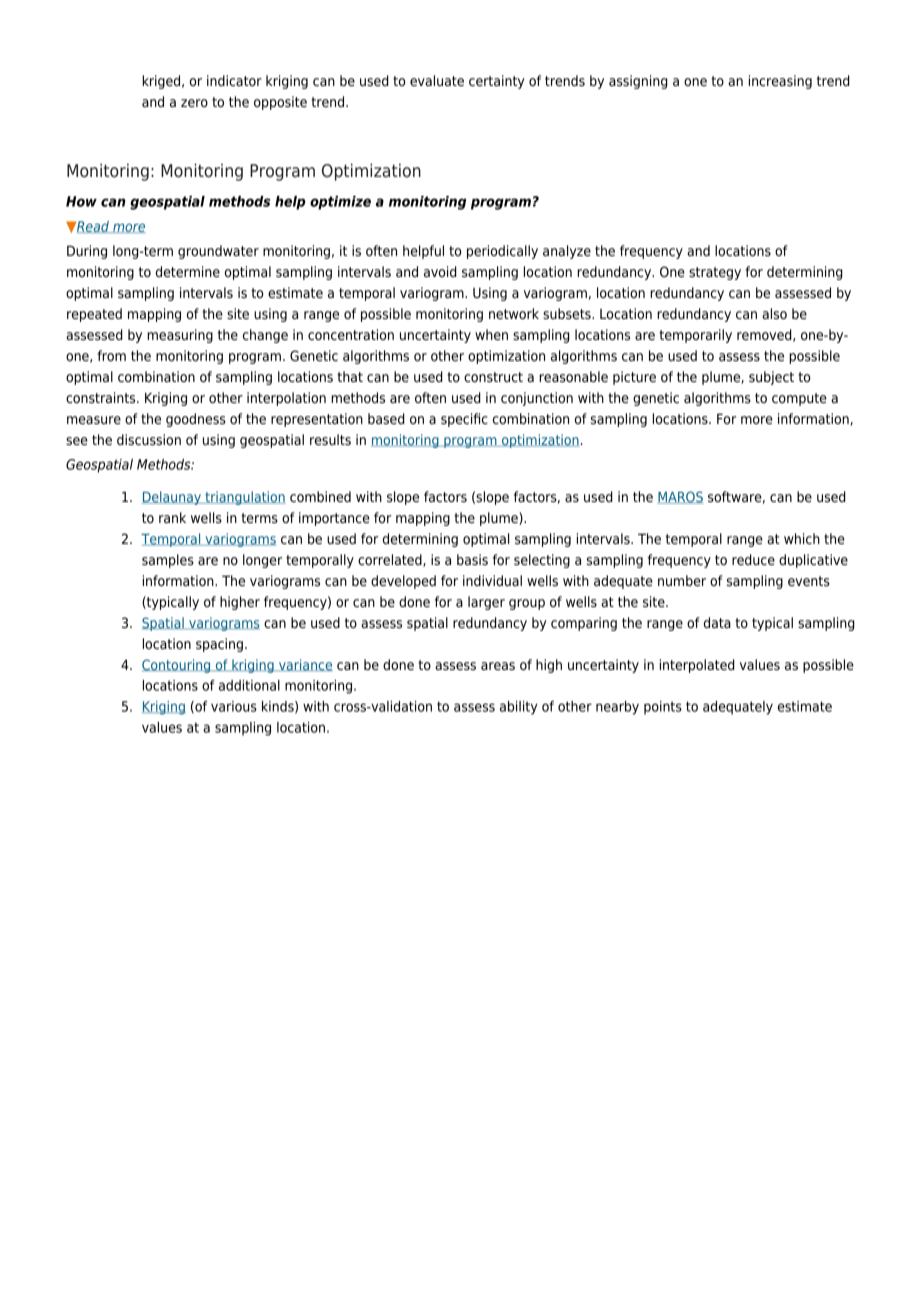 Image resolution: width=924 pixels, height=1308 pixels. I want to click on increasing, so click(780, 82).
